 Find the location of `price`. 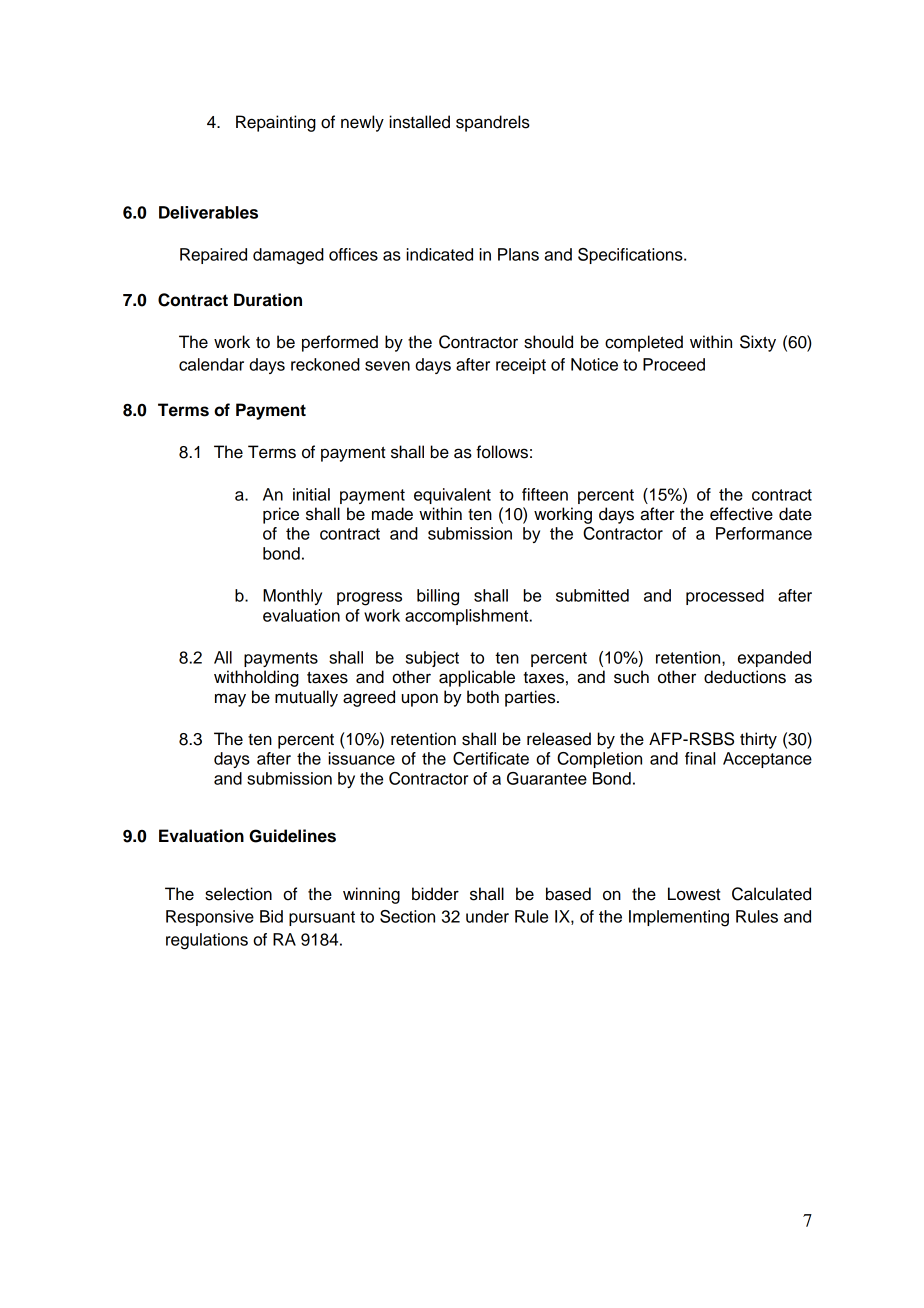

price is located at coordinates (281, 515).
